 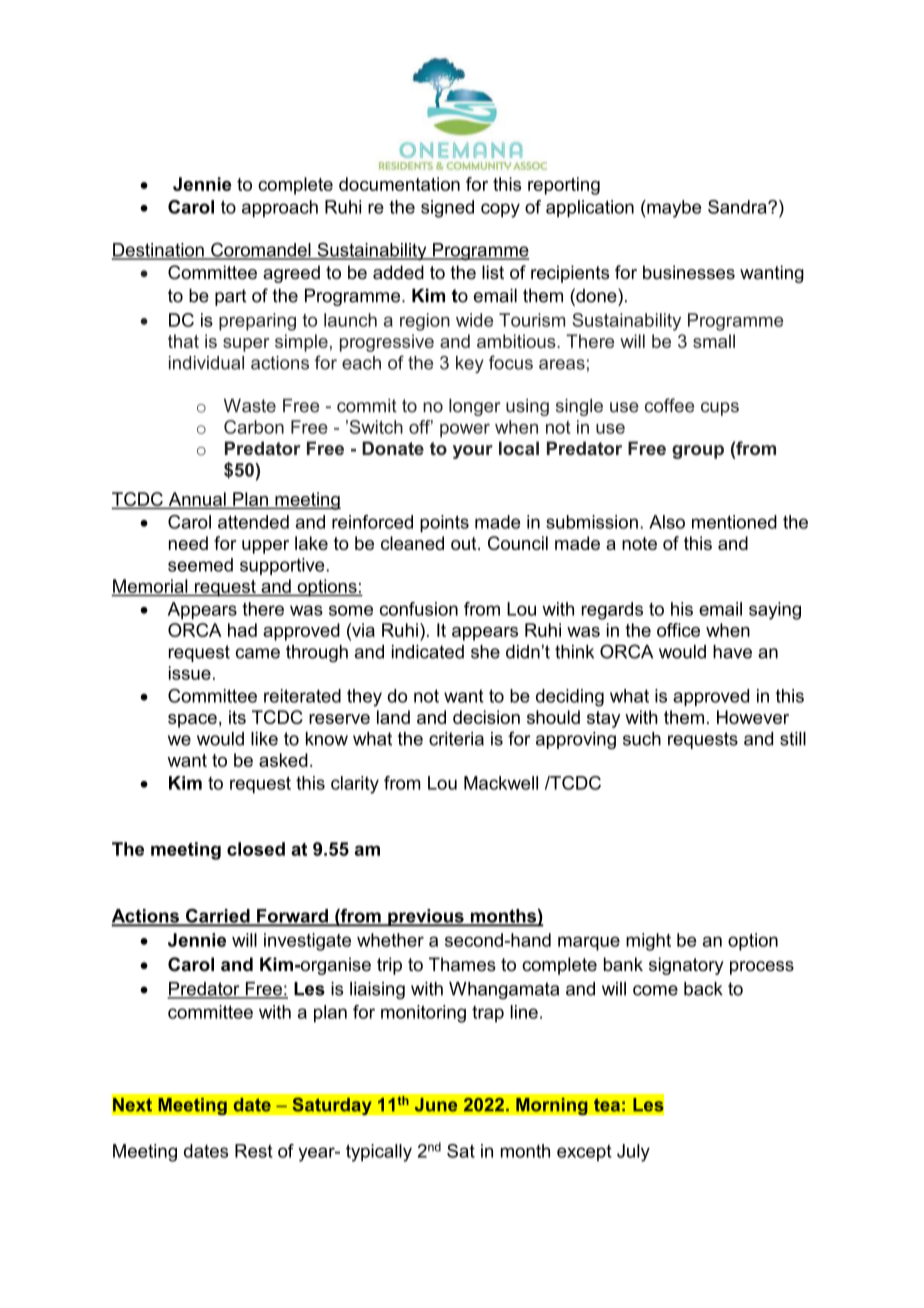 I want to click on Thames, so click(x=462, y=964).
